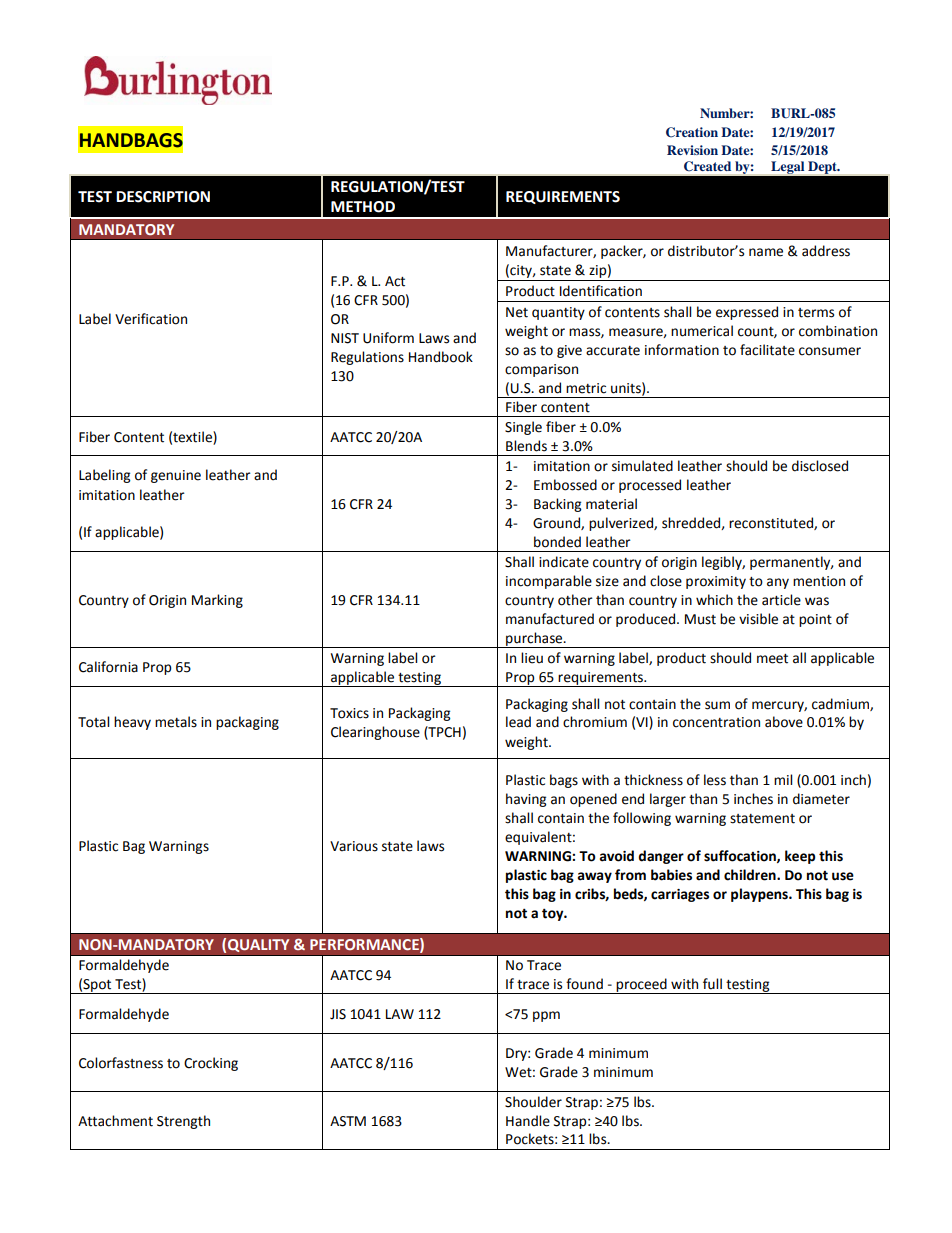  I want to click on METHOD, so click(363, 207).
